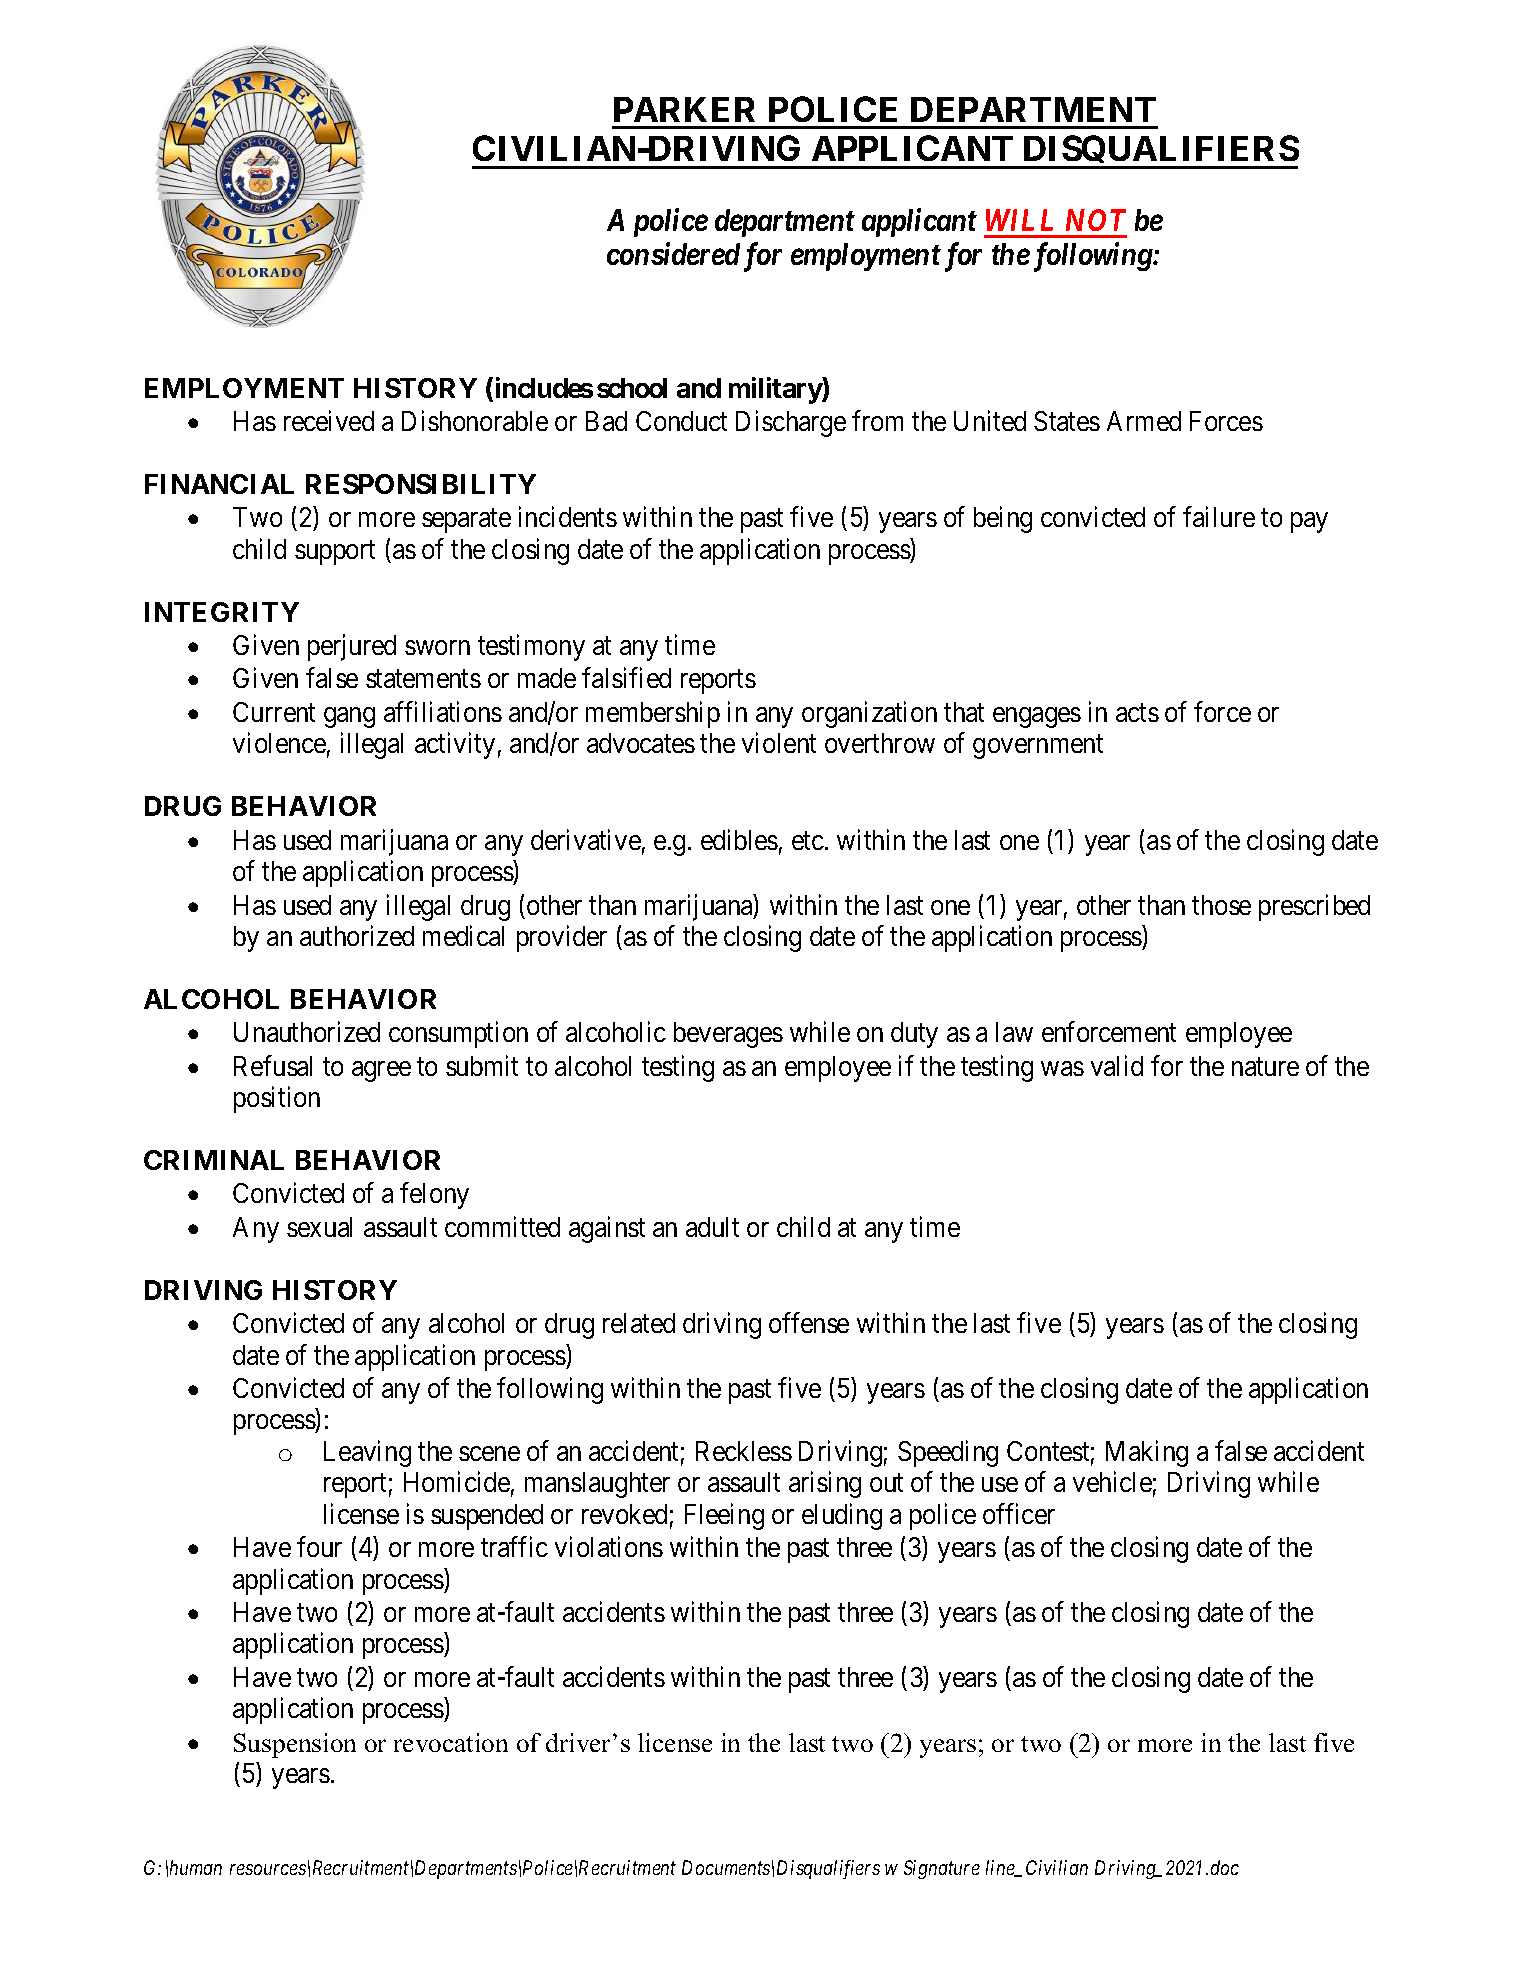 The image size is (1521, 1969). Describe the element at coordinates (673, 254) in the page. I see `considered` at that location.
